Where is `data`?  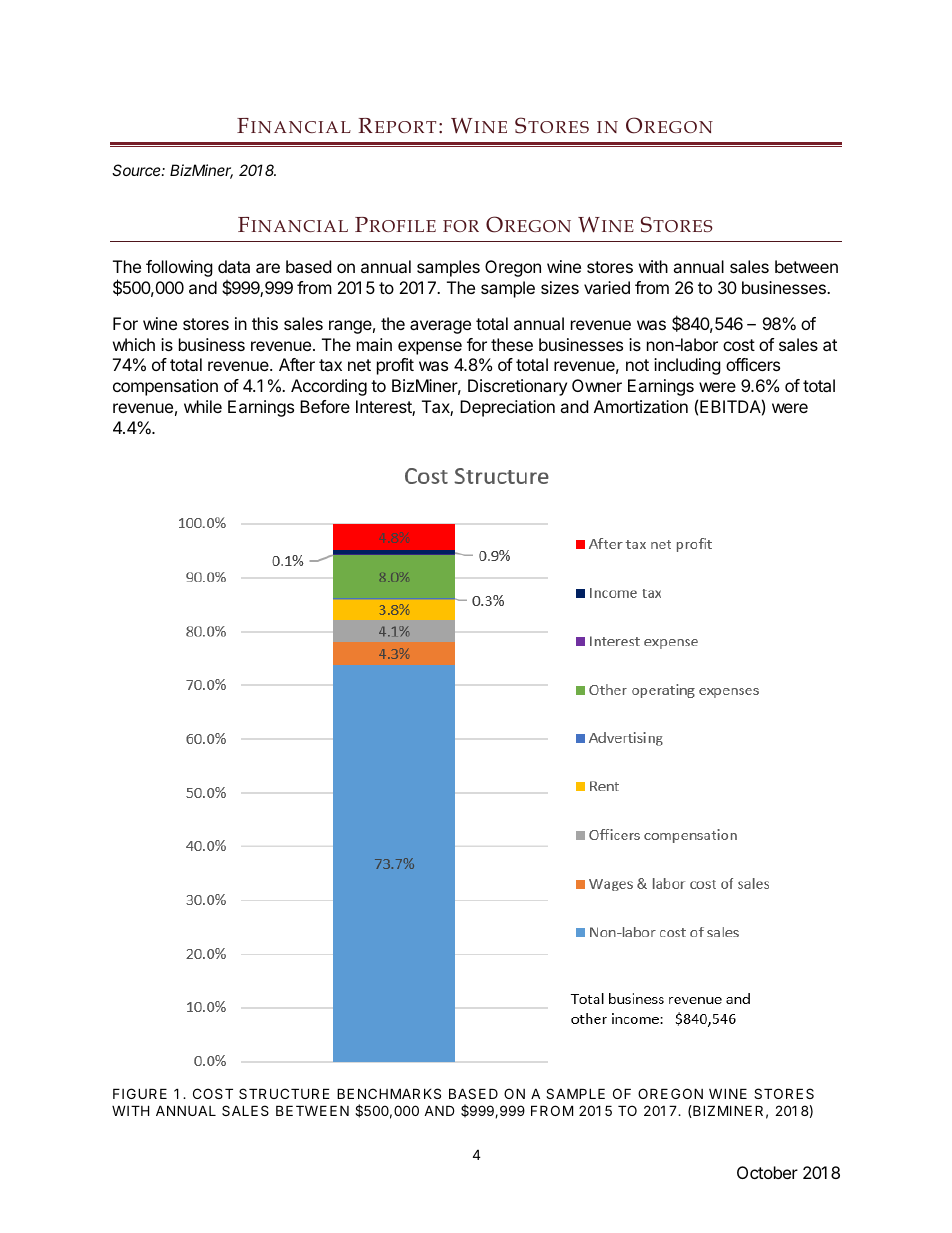
data is located at coordinates (234, 266).
